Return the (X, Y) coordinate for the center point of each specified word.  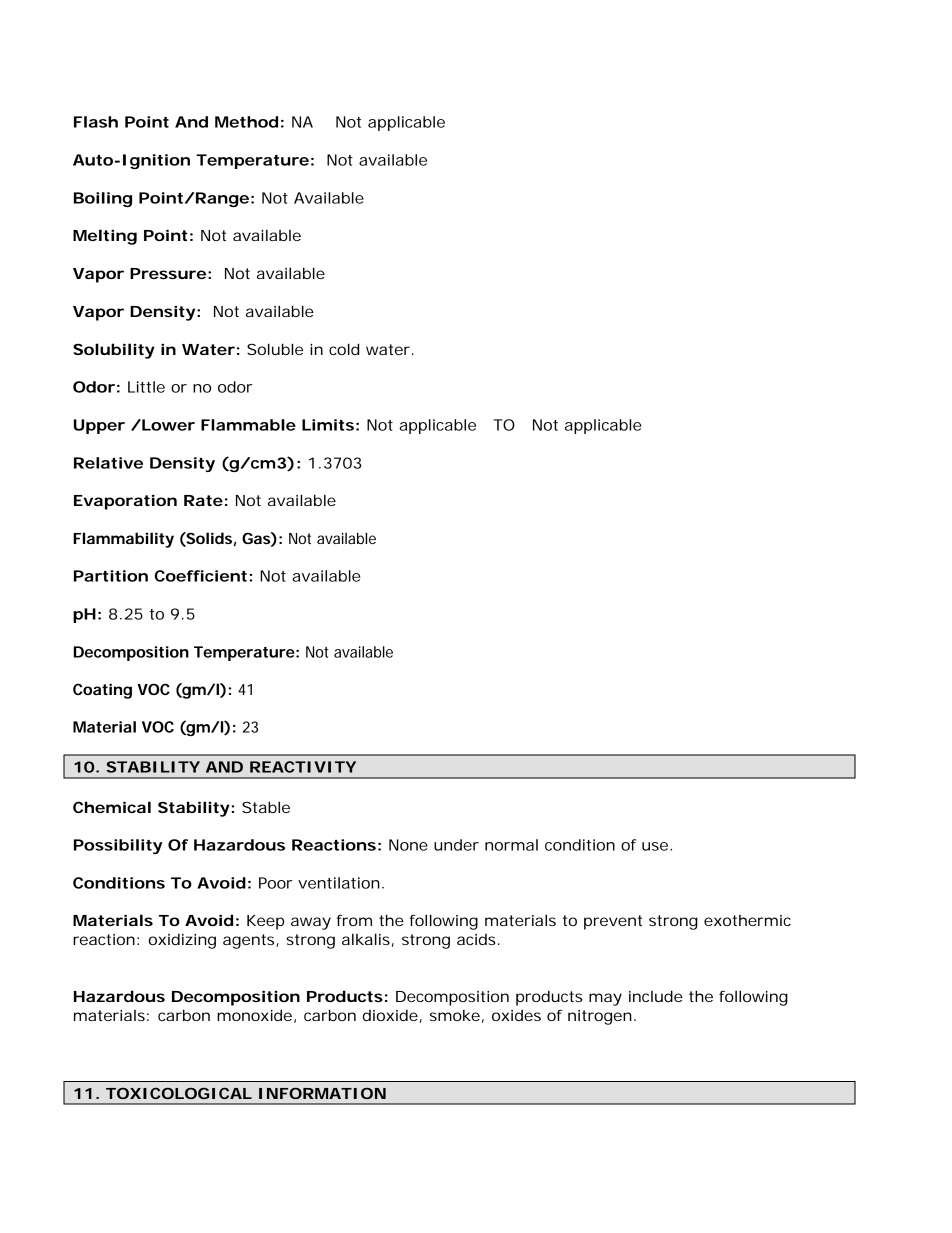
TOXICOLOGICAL (179, 1093)
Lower (167, 425)
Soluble (275, 349)
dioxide (392, 1016)
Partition (111, 576)
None (408, 845)
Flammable (248, 425)
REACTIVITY (303, 767)
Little (146, 387)
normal (511, 845)
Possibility (118, 846)
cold (344, 349)
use (657, 846)
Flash (96, 122)
